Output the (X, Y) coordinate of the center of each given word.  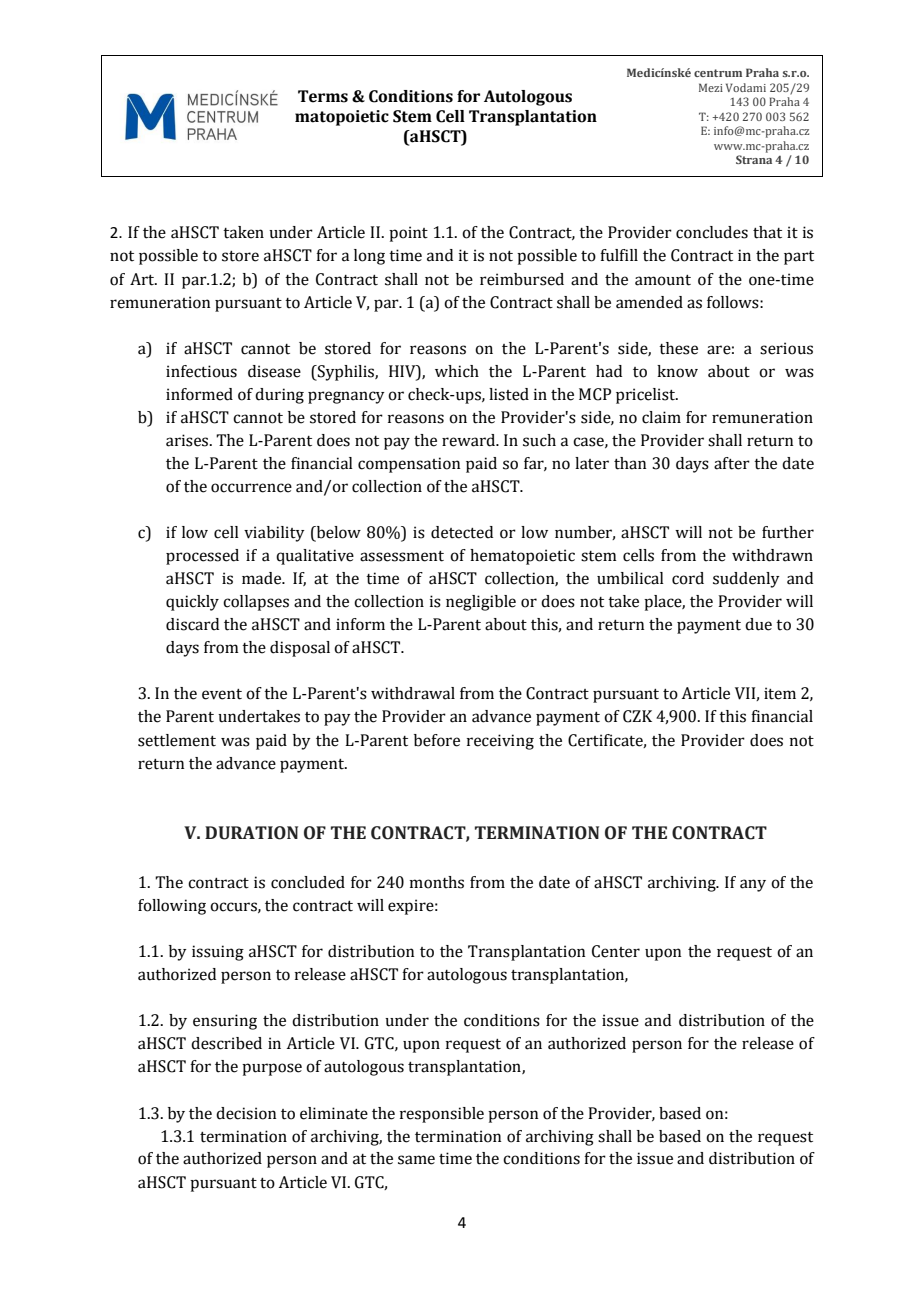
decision (246, 1113)
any (753, 885)
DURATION (251, 833)
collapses (256, 603)
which (457, 371)
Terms (323, 96)
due (758, 624)
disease (274, 371)
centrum (718, 73)
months (437, 882)
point (408, 234)
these (678, 348)
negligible (481, 603)
